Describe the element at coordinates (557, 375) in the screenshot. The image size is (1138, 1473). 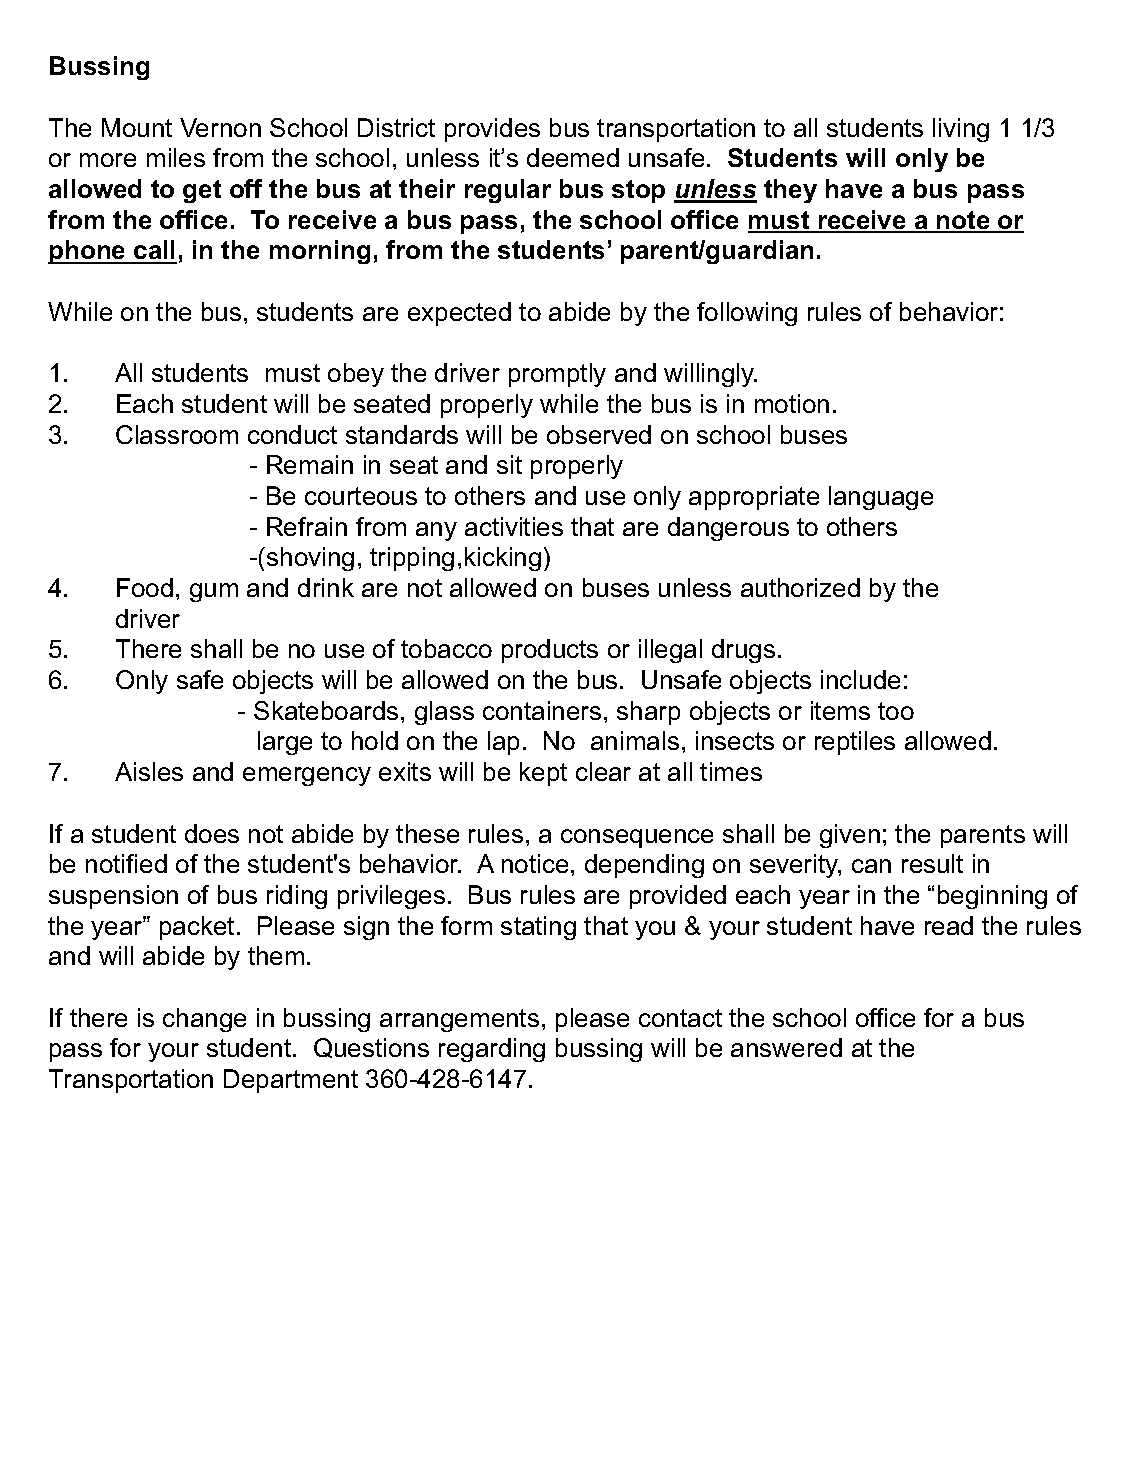
I see `promptly` at that location.
